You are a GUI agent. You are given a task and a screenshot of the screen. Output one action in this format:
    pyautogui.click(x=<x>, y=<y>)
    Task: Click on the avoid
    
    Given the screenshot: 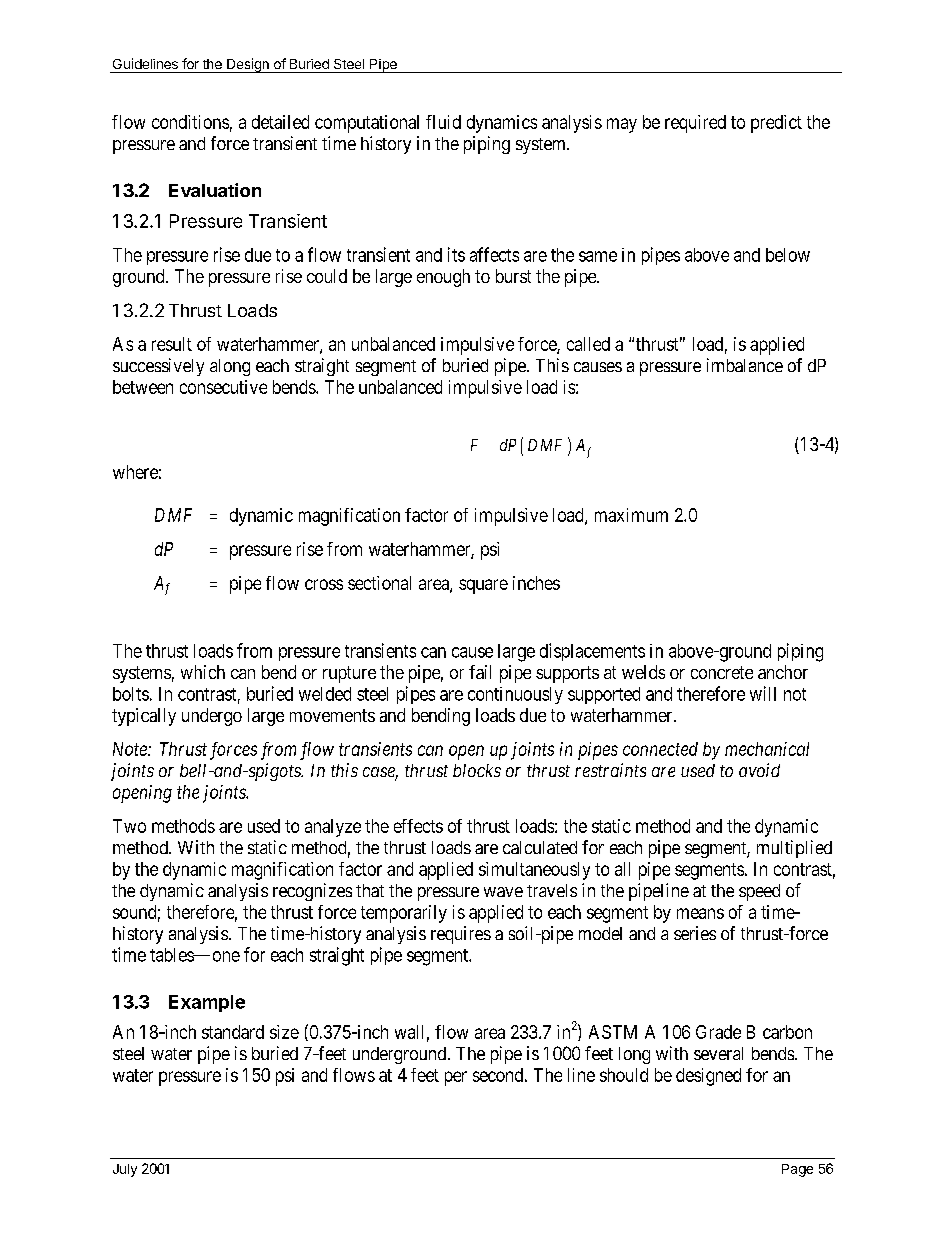 What is the action you would take?
    pyautogui.click(x=759, y=770)
